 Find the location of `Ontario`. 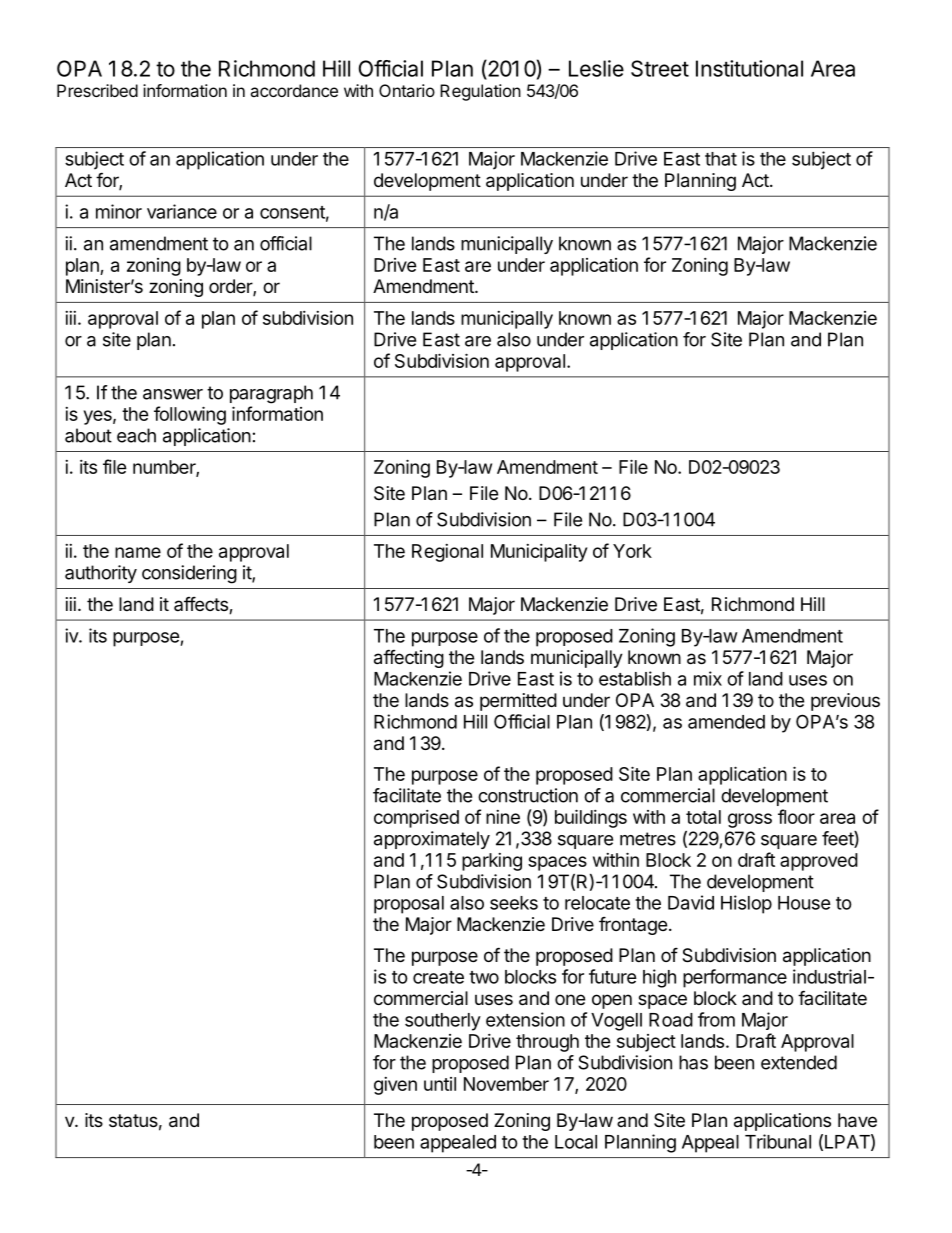

Ontario is located at coordinates (407, 90).
